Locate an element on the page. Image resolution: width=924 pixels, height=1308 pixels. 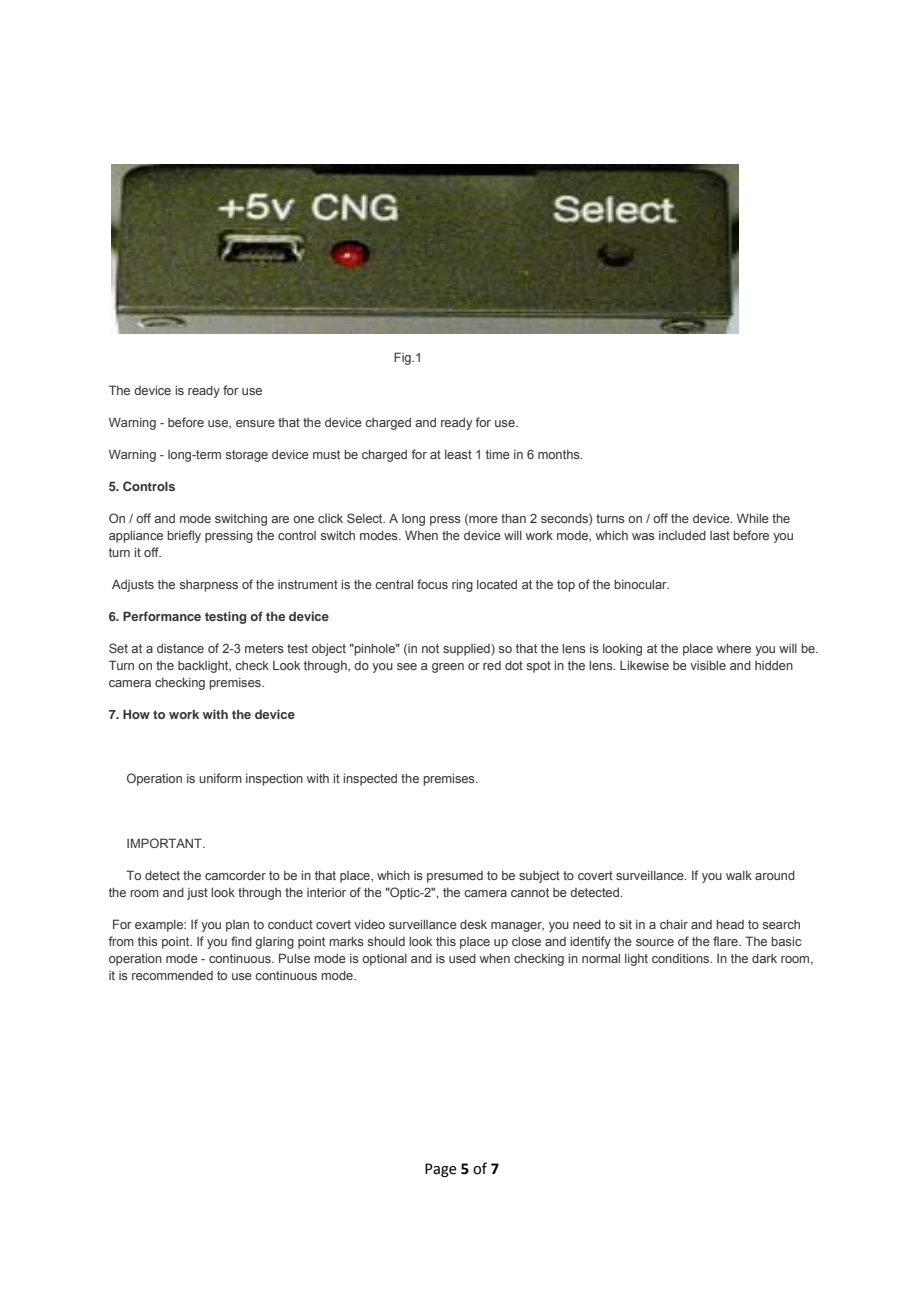
green is located at coordinates (448, 668).
